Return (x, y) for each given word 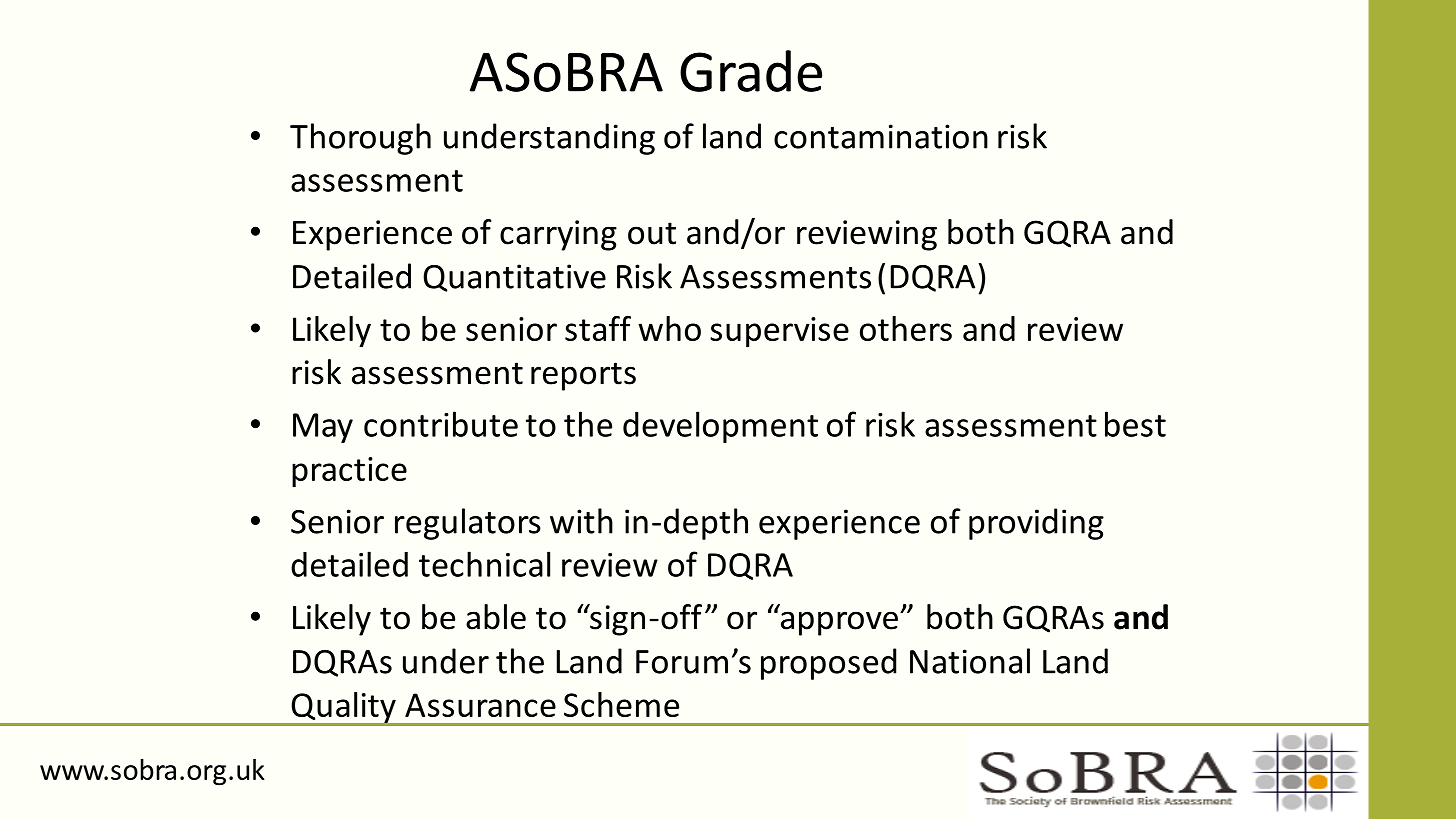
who (669, 328)
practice (349, 472)
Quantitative (514, 278)
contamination (881, 136)
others (906, 328)
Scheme (621, 704)
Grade (751, 71)
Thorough (360, 139)
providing (1036, 524)
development (720, 427)
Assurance (480, 705)
